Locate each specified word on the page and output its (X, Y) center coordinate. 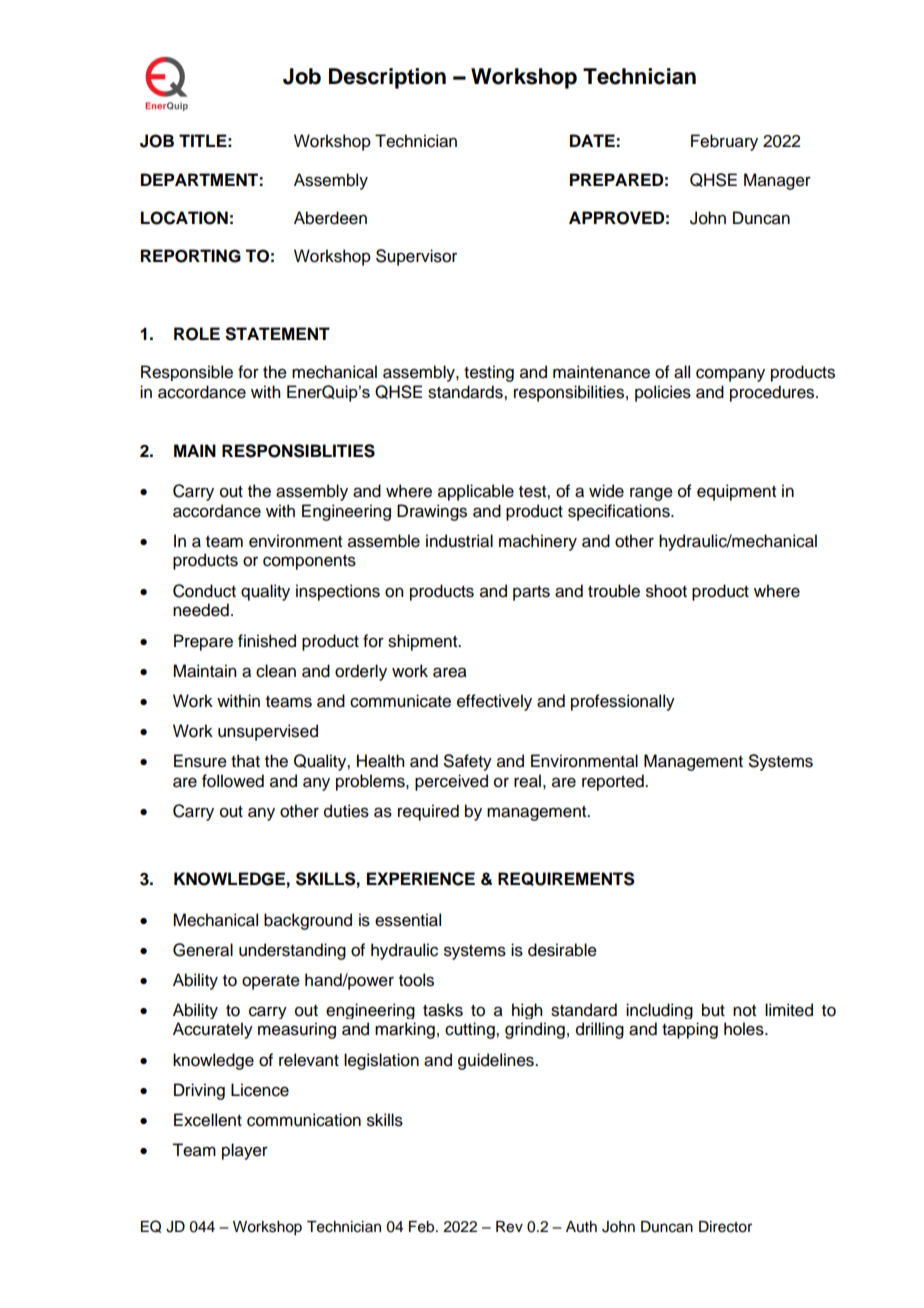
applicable (476, 492)
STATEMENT (277, 334)
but (713, 1010)
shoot (666, 591)
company (730, 375)
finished (267, 641)
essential (408, 920)
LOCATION (184, 218)
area (450, 672)
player (245, 1151)
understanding (292, 951)
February (724, 142)
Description (387, 78)
